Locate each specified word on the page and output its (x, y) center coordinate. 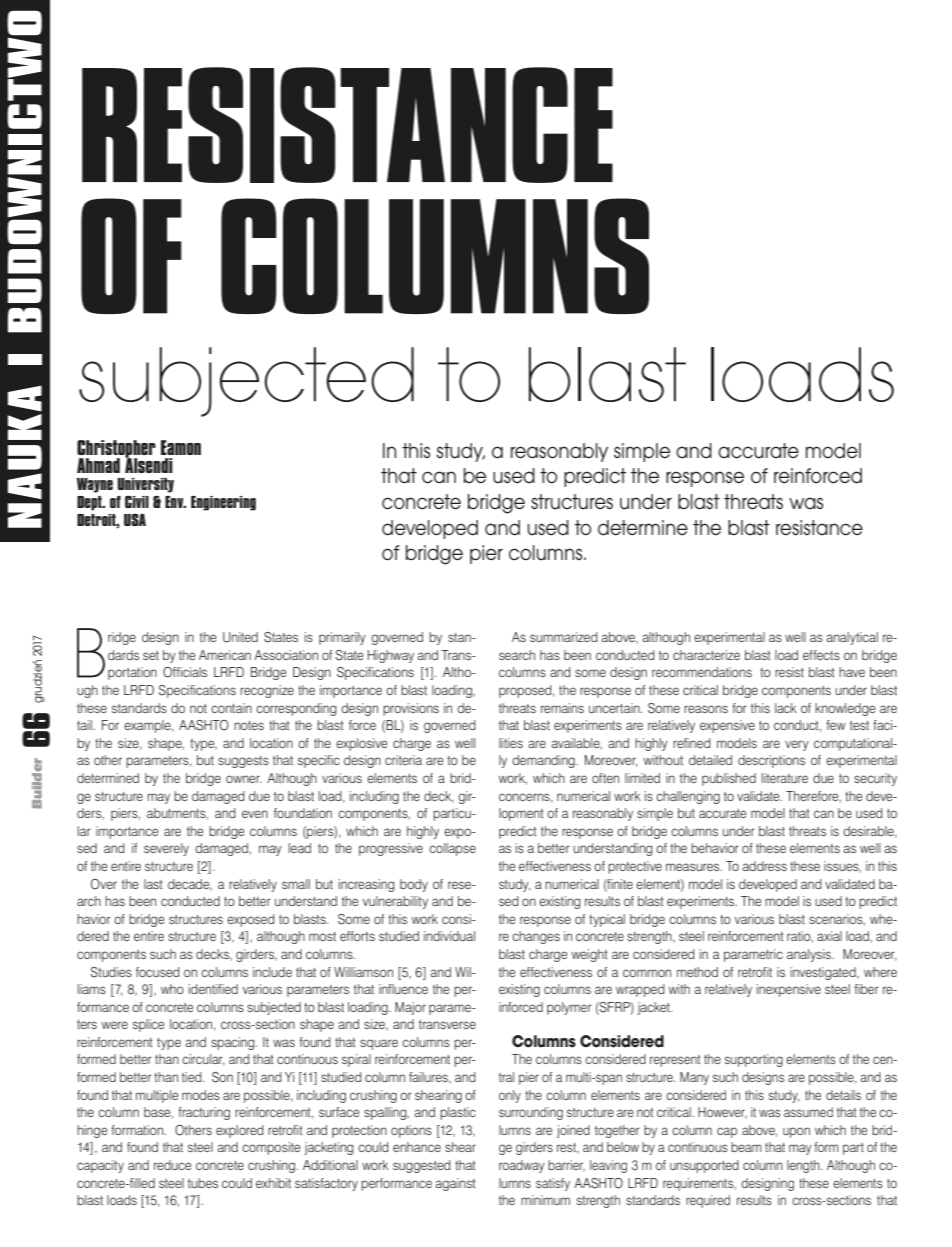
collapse (452, 849)
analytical (852, 638)
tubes (203, 1183)
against (456, 1184)
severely (166, 849)
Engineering (223, 503)
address (765, 866)
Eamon (181, 447)
